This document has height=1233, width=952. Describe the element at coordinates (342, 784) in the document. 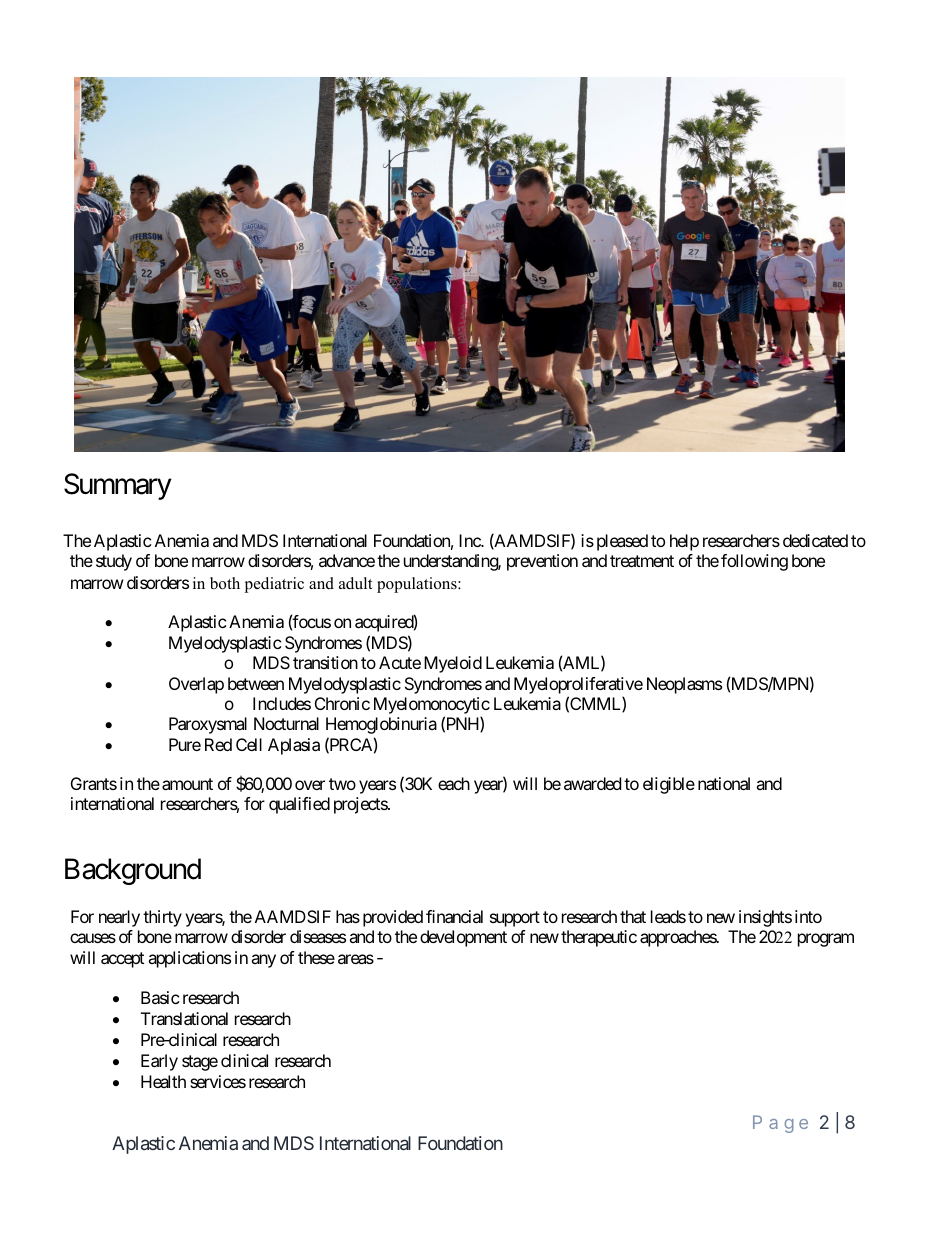

I see `two` at that location.
